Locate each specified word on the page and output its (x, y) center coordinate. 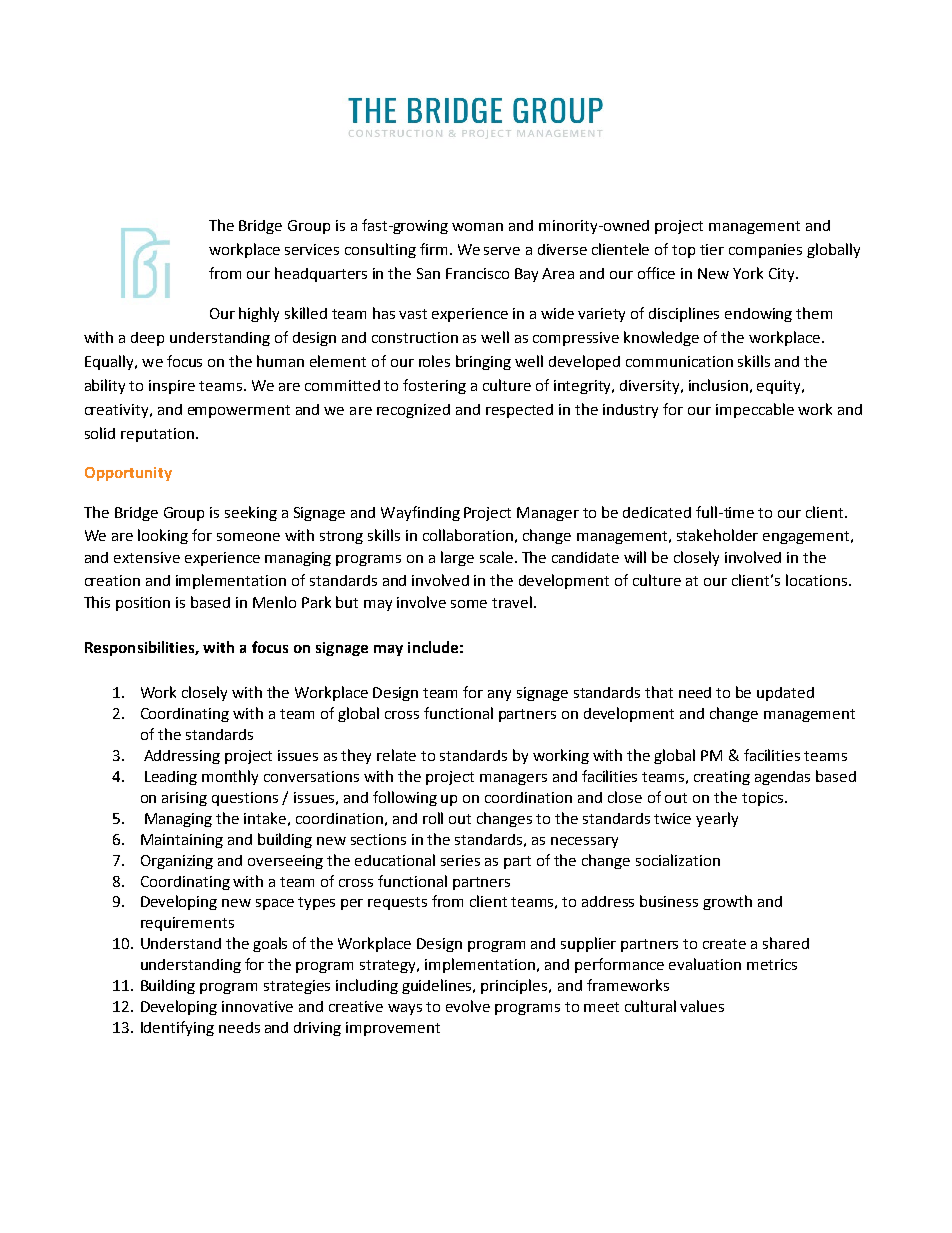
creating (722, 778)
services (312, 249)
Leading (171, 778)
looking (163, 536)
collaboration (468, 535)
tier (712, 249)
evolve (468, 1006)
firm (433, 249)
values (702, 1006)
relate (396, 755)
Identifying (177, 1028)
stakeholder (717, 535)
